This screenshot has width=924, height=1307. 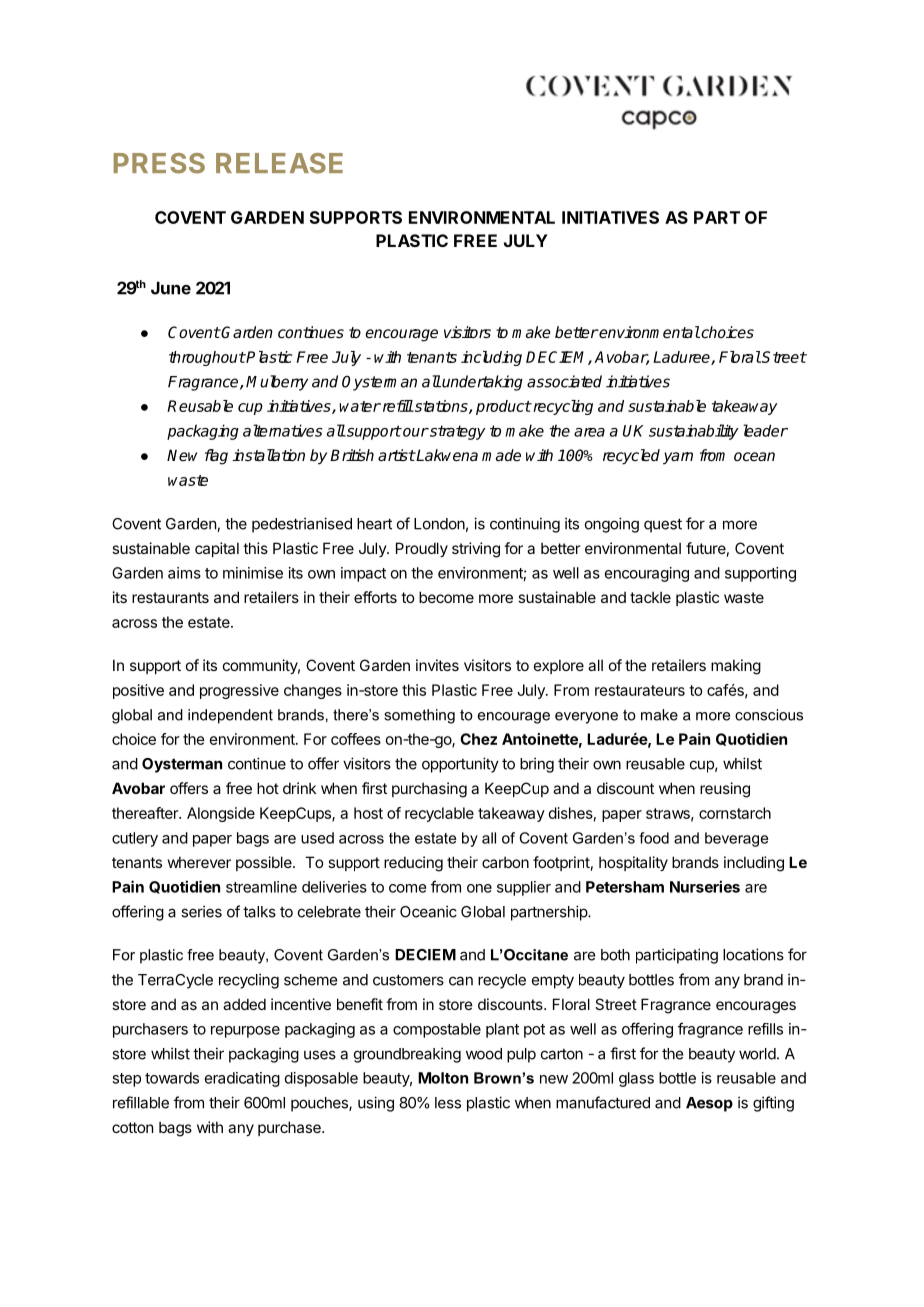 I want to click on invites, so click(x=437, y=665).
